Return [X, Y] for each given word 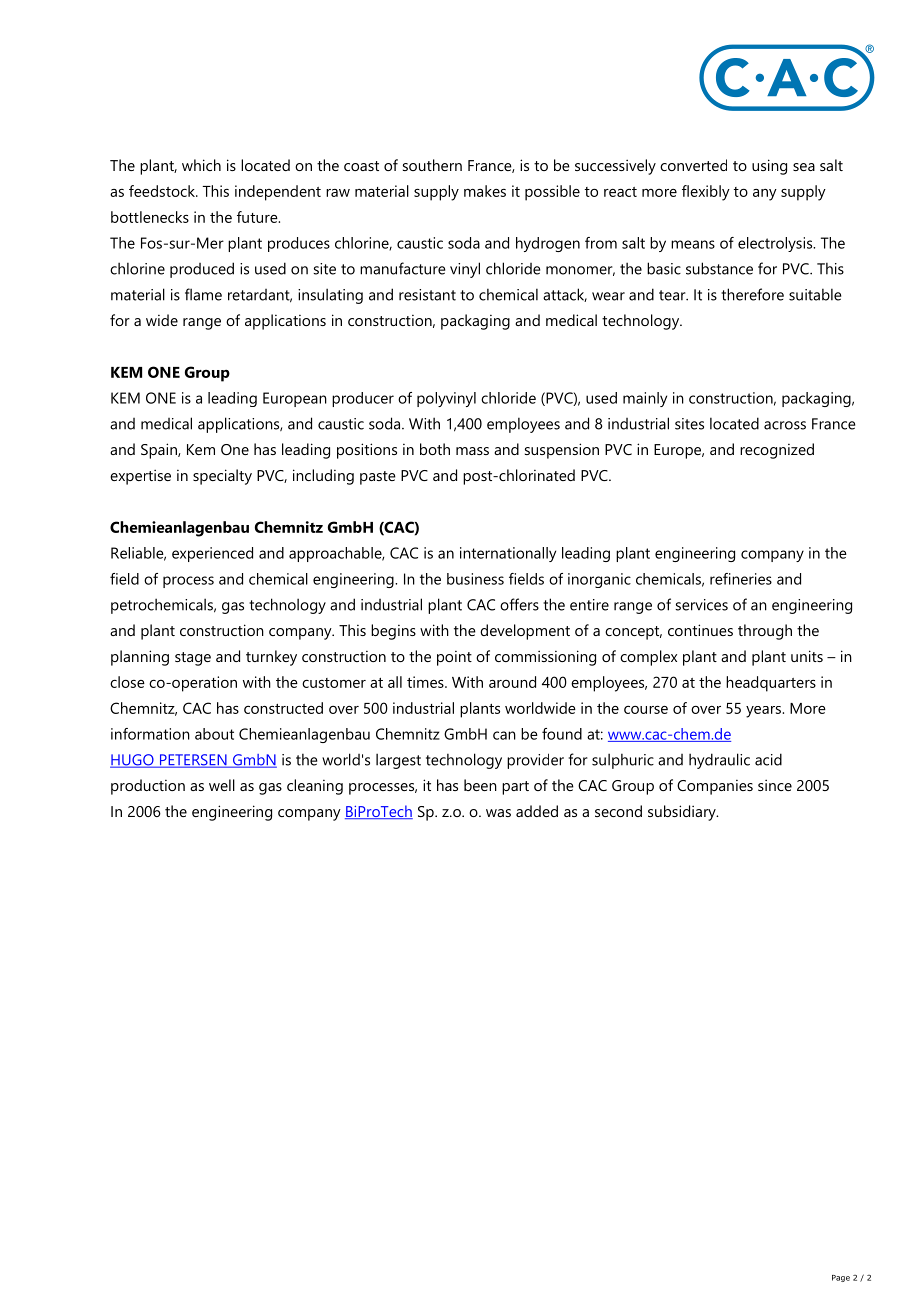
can [504, 735]
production [148, 787]
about [214, 734]
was [498, 813]
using [769, 167]
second [618, 811]
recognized [777, 451]
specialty [222, 477]
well [222, 785]
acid [768, 759]
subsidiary [683, 813]
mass [472, 451]
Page [841, 1278]
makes [485, 191]
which [201, 165]
